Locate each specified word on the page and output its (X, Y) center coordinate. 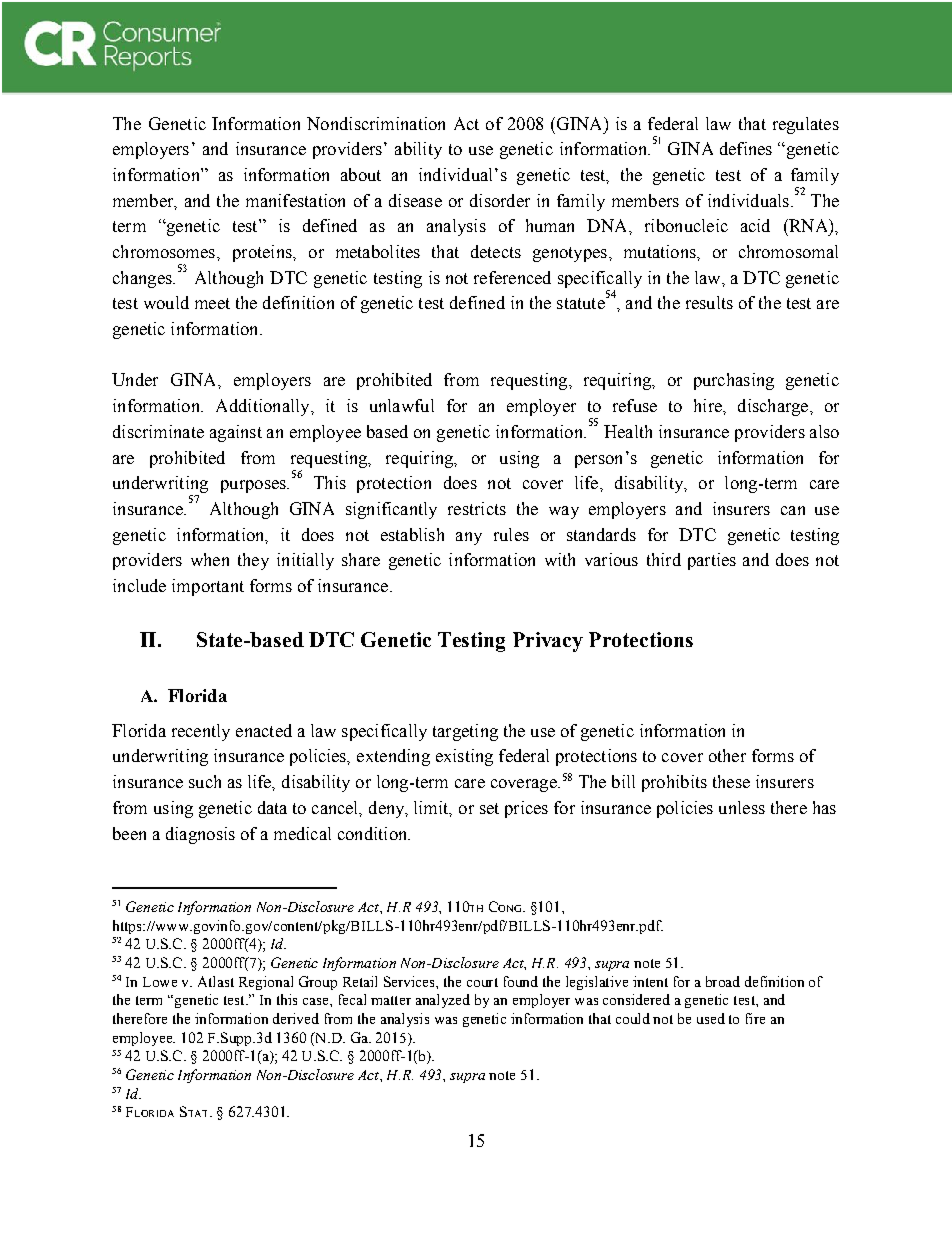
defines (746, 148)
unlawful (402, 405)
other (727, 755)
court (482, 982)
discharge (774, 407)
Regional (266, 983)
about (361, 174)
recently (201, 732)
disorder (500, 200)
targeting (465, 732)
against (236, 433)
